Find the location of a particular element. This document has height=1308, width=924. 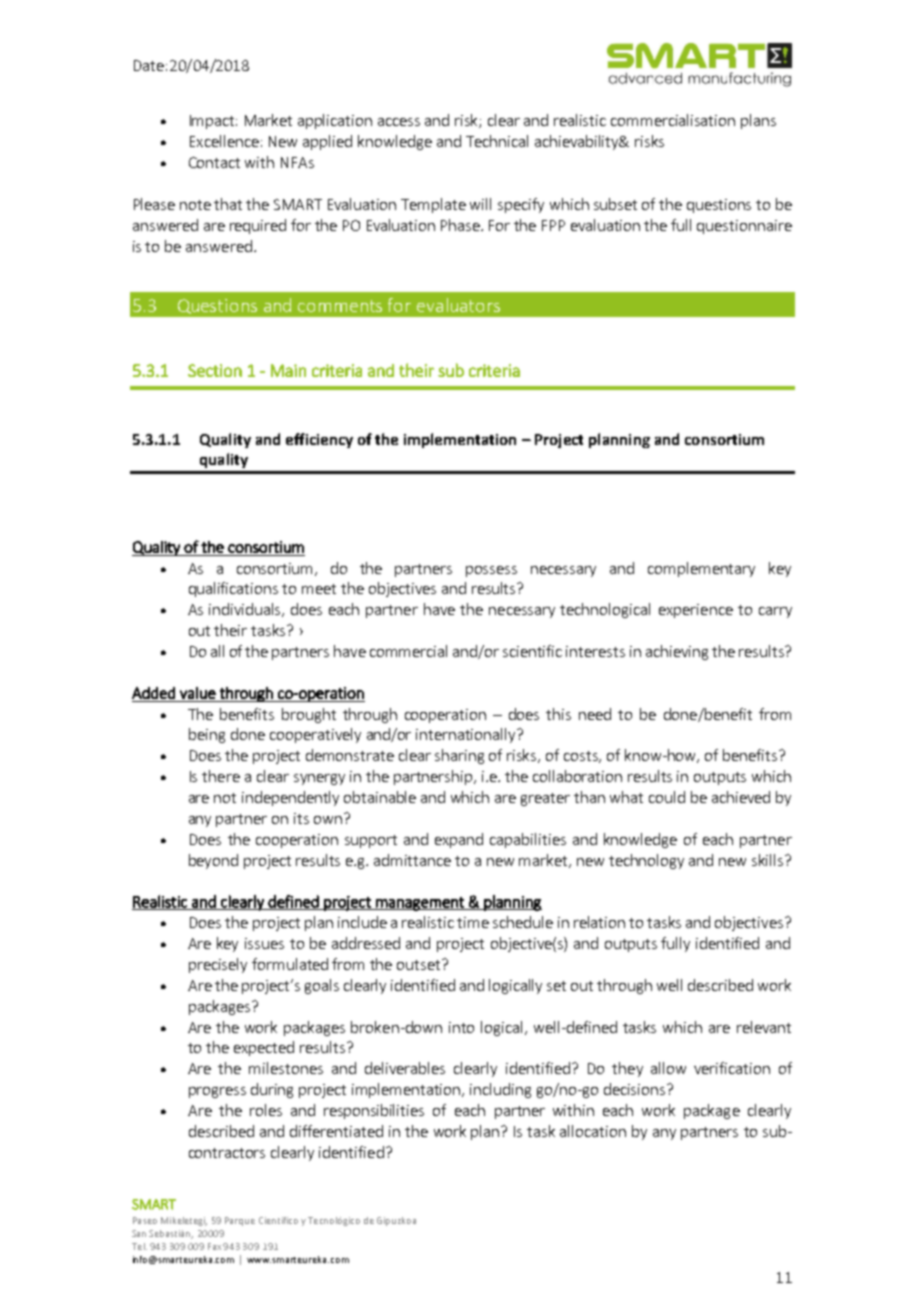

relation is located at coordinates (599, 922).
